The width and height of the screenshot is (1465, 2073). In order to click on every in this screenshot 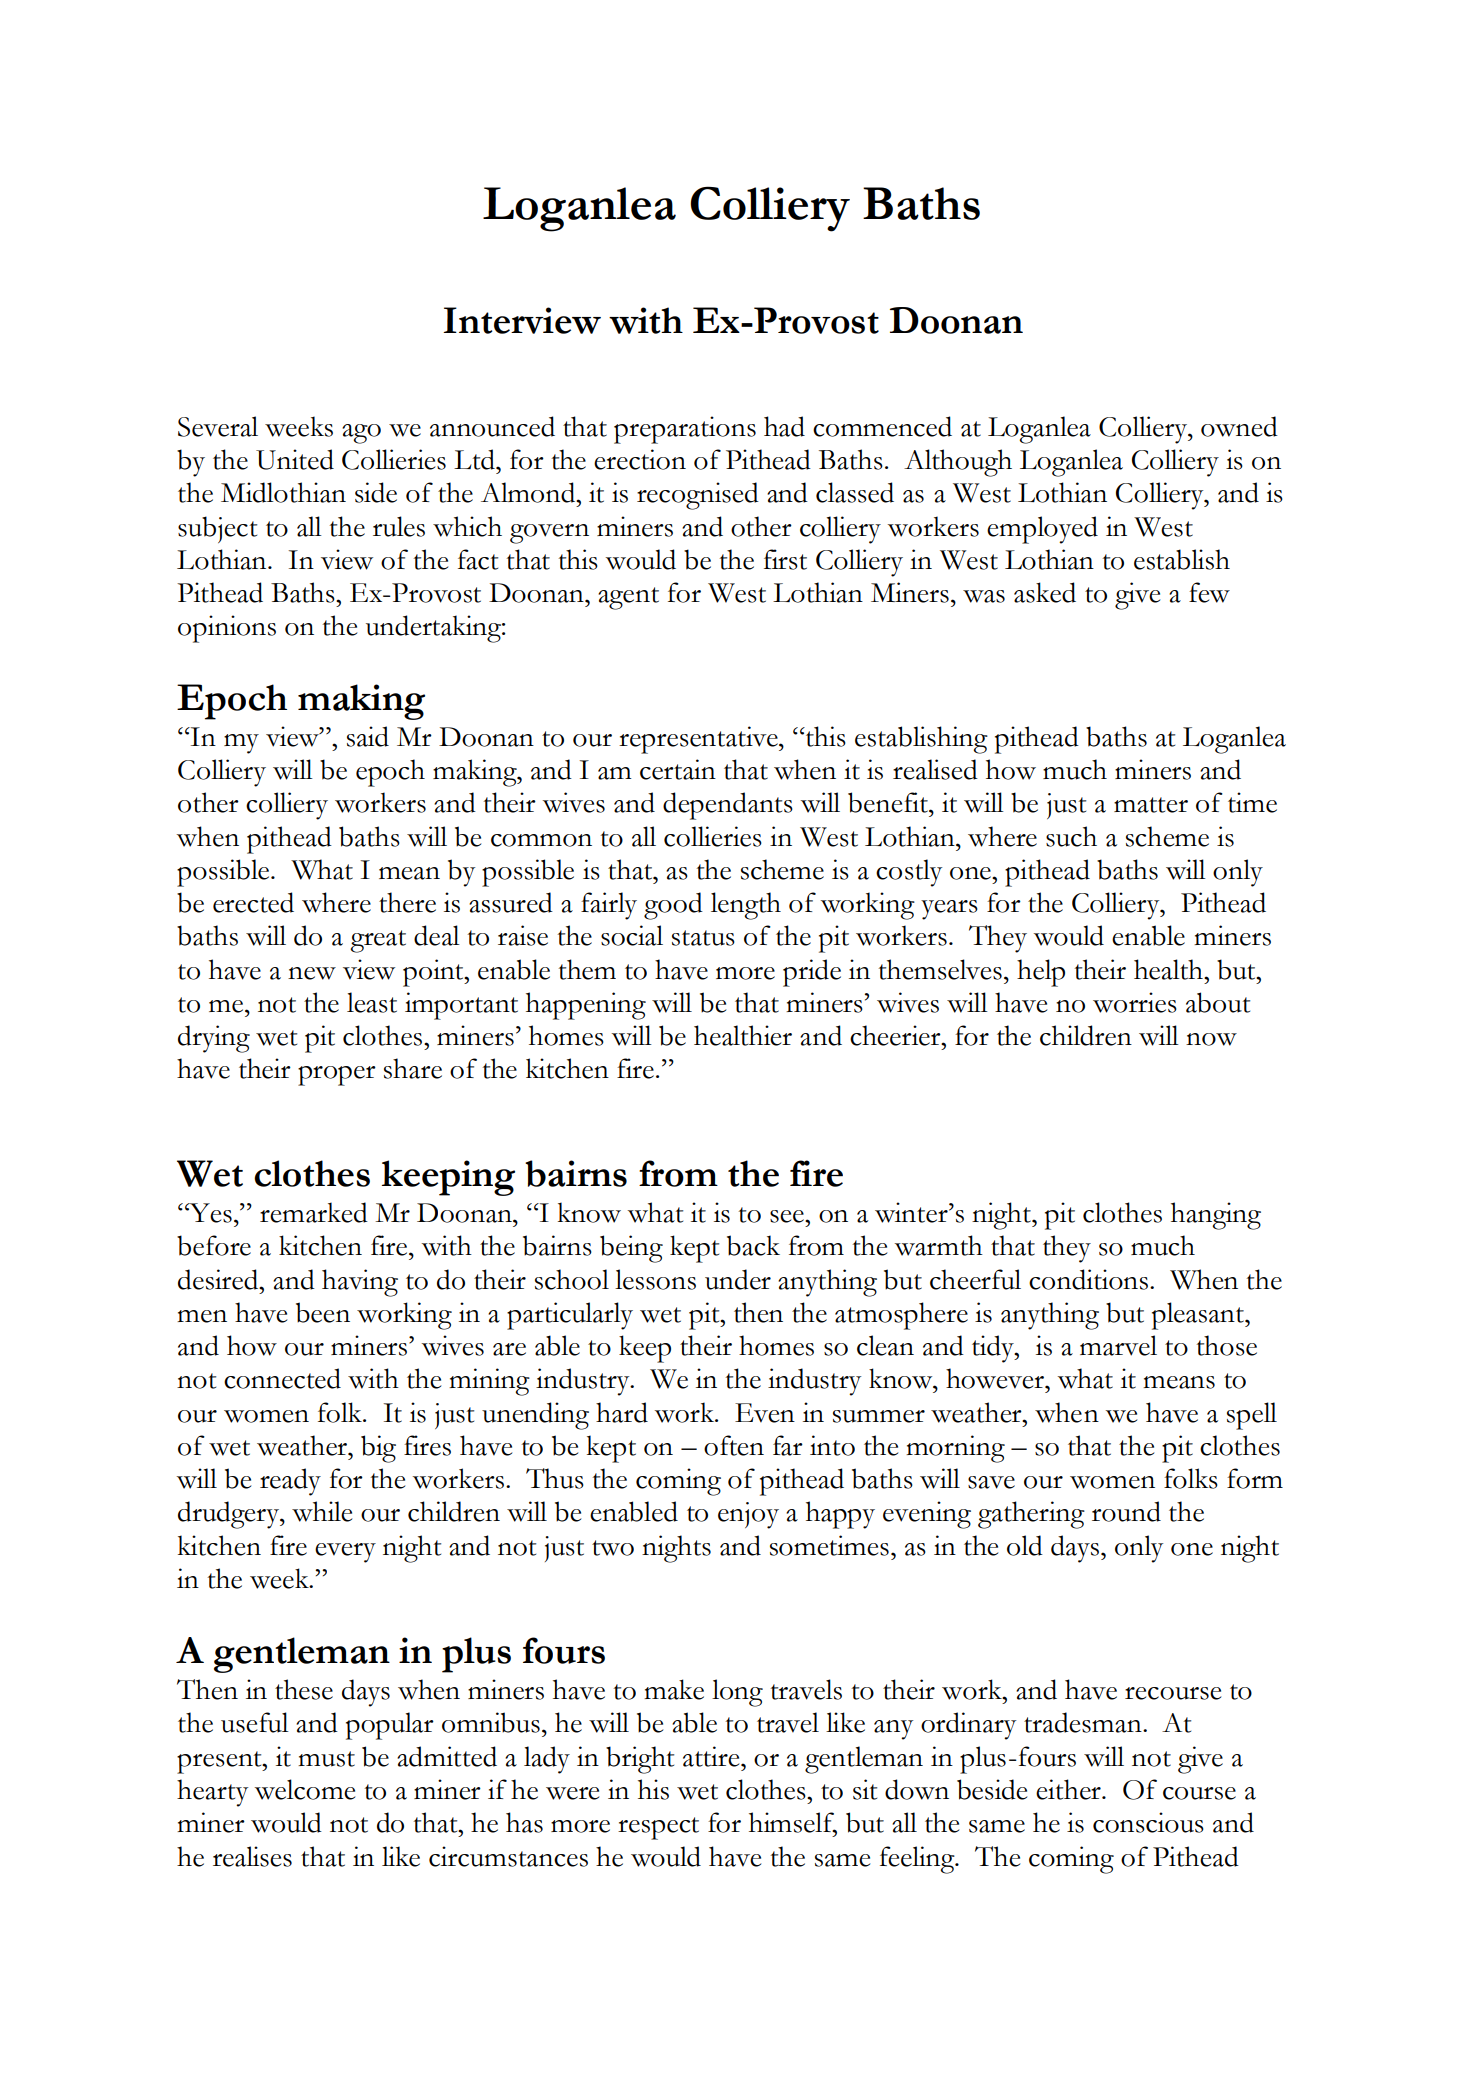, I will do `click(345, 1553)`.
